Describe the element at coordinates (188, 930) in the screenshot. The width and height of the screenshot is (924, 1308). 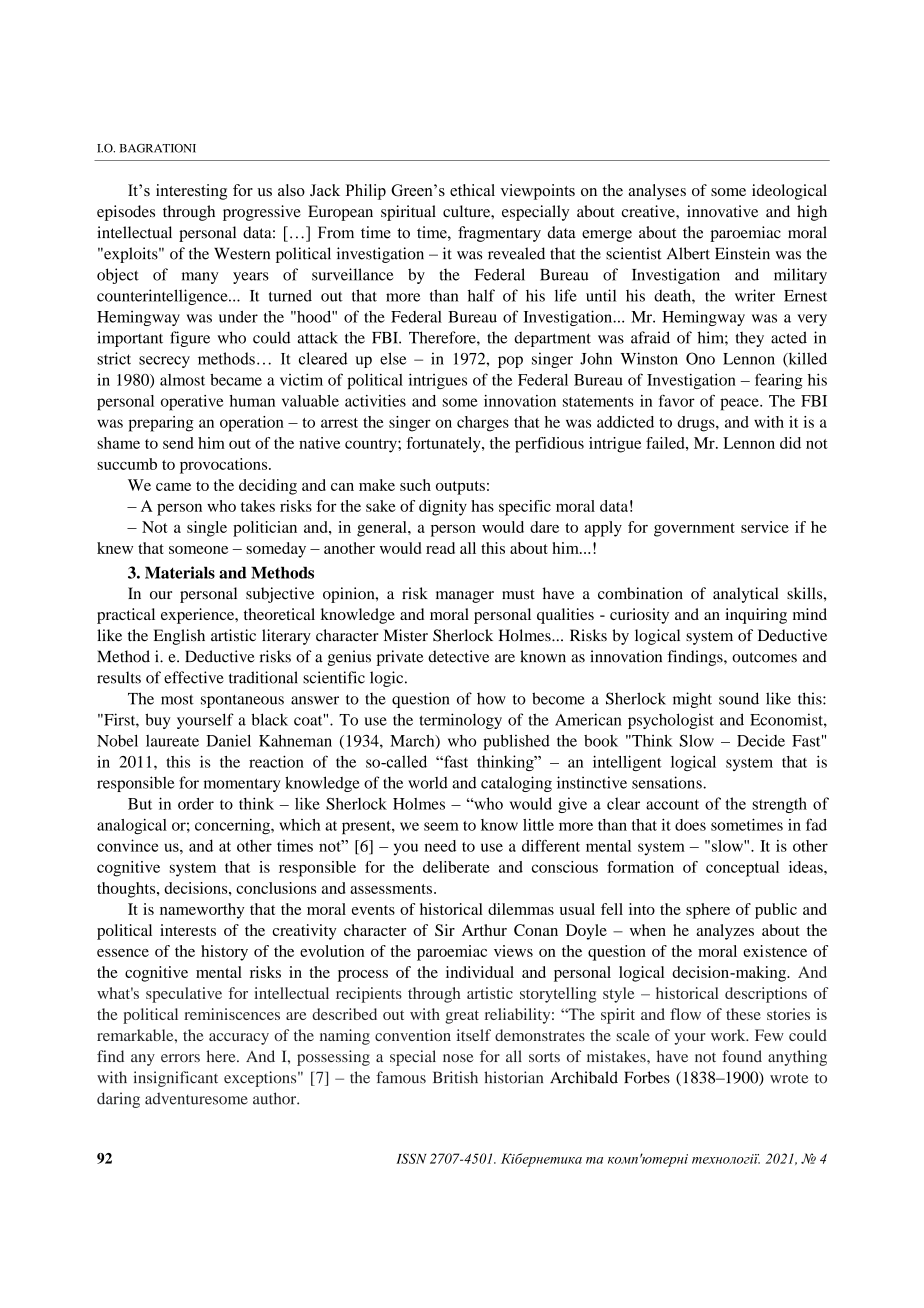
I see `interests` at that location.
